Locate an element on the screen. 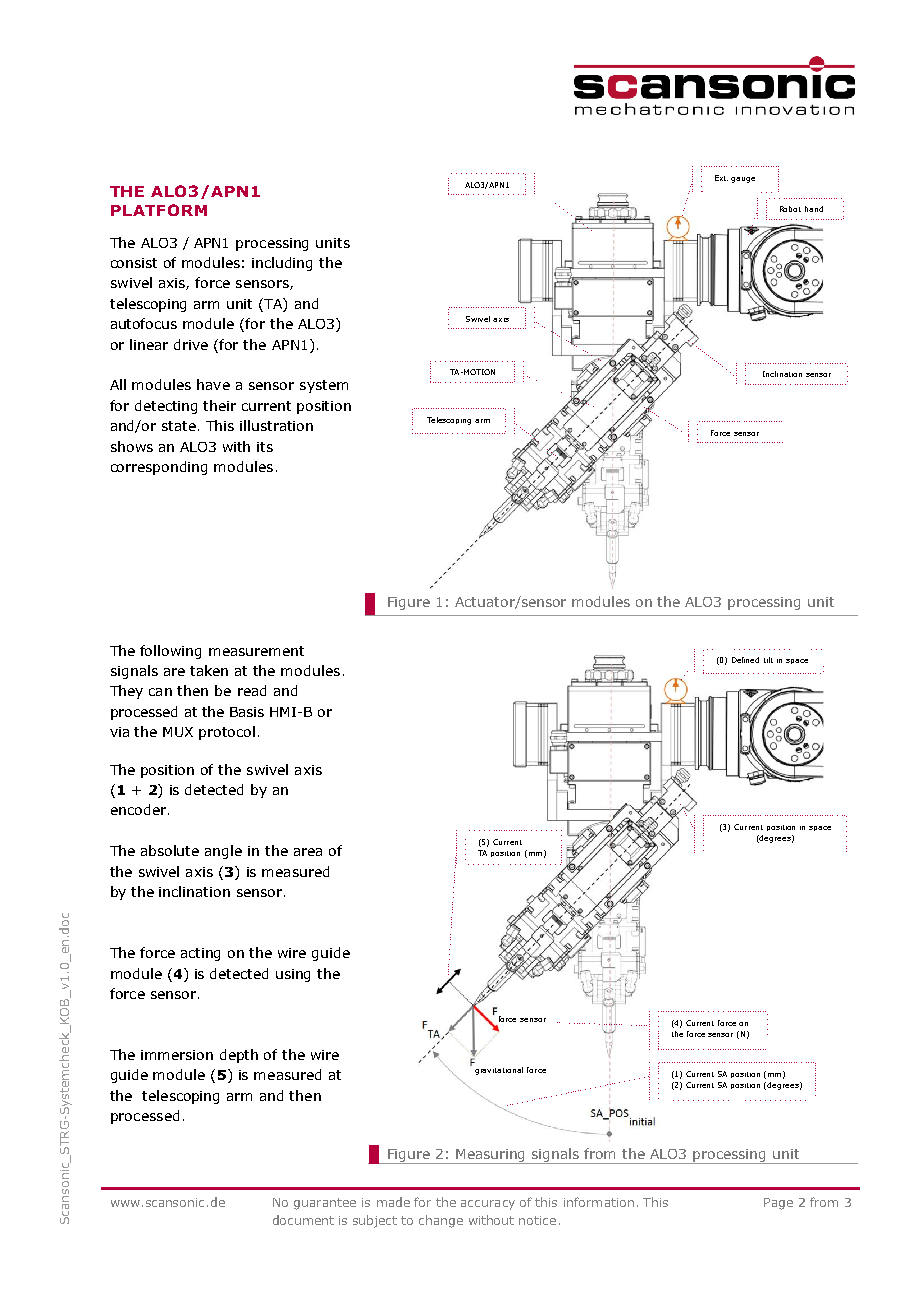 This screenshot has width=924, height=1308. document is located at coordinates (303, 1220).
